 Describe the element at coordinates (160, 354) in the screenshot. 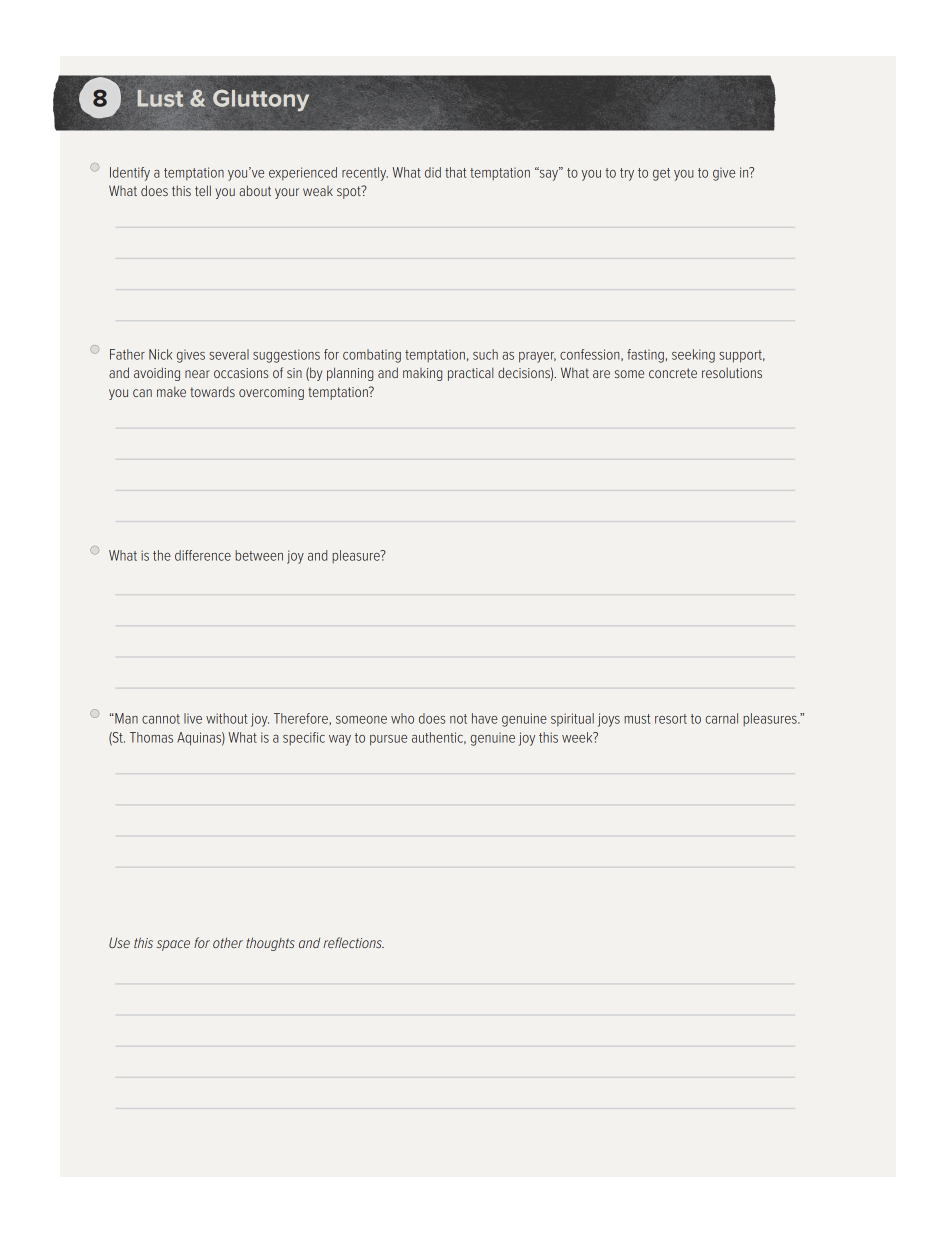

I see `Nick` at that location.
